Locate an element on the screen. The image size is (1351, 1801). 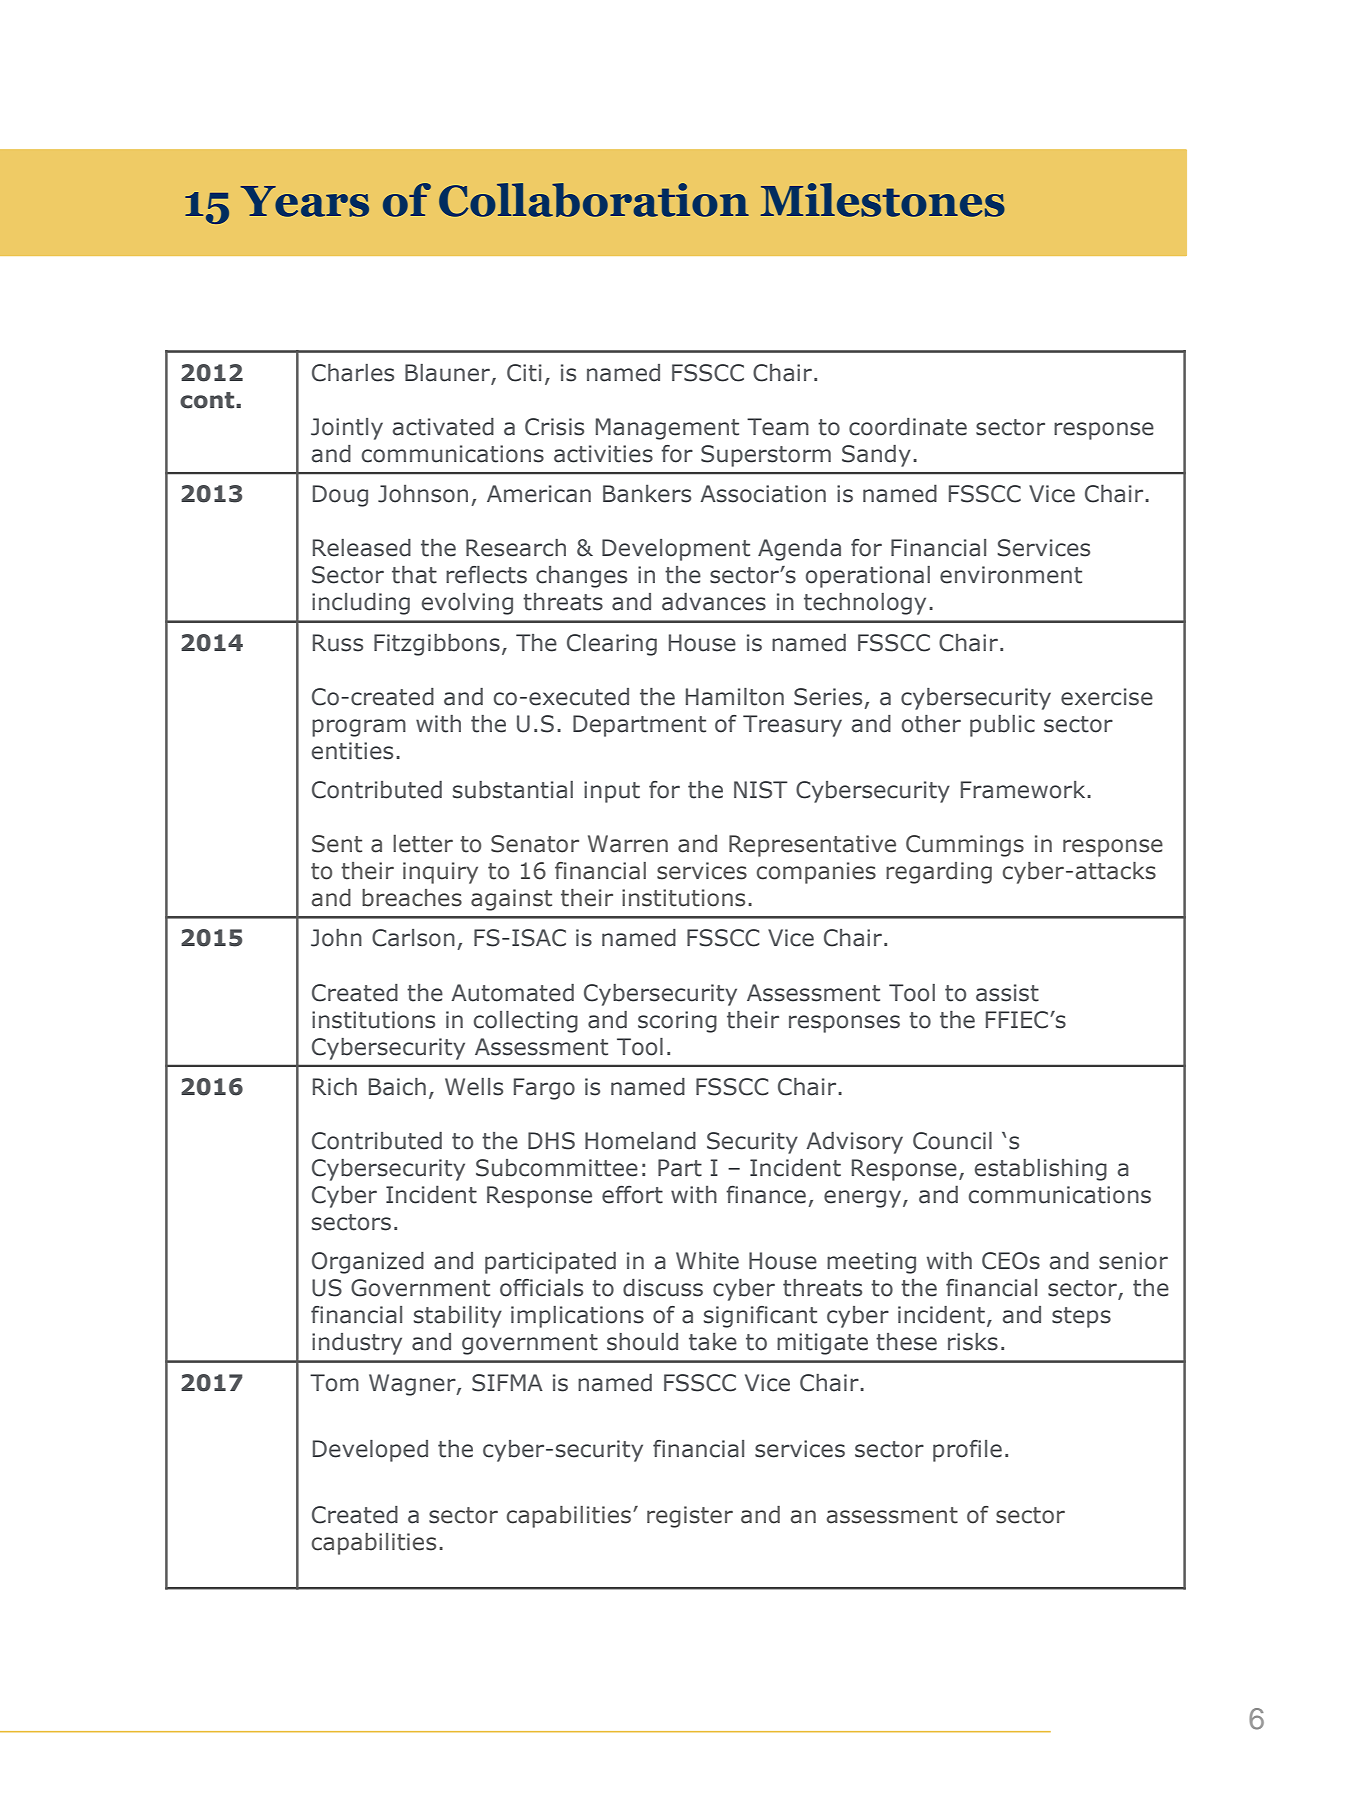
Milestones is located at coordinates (883, 200).
